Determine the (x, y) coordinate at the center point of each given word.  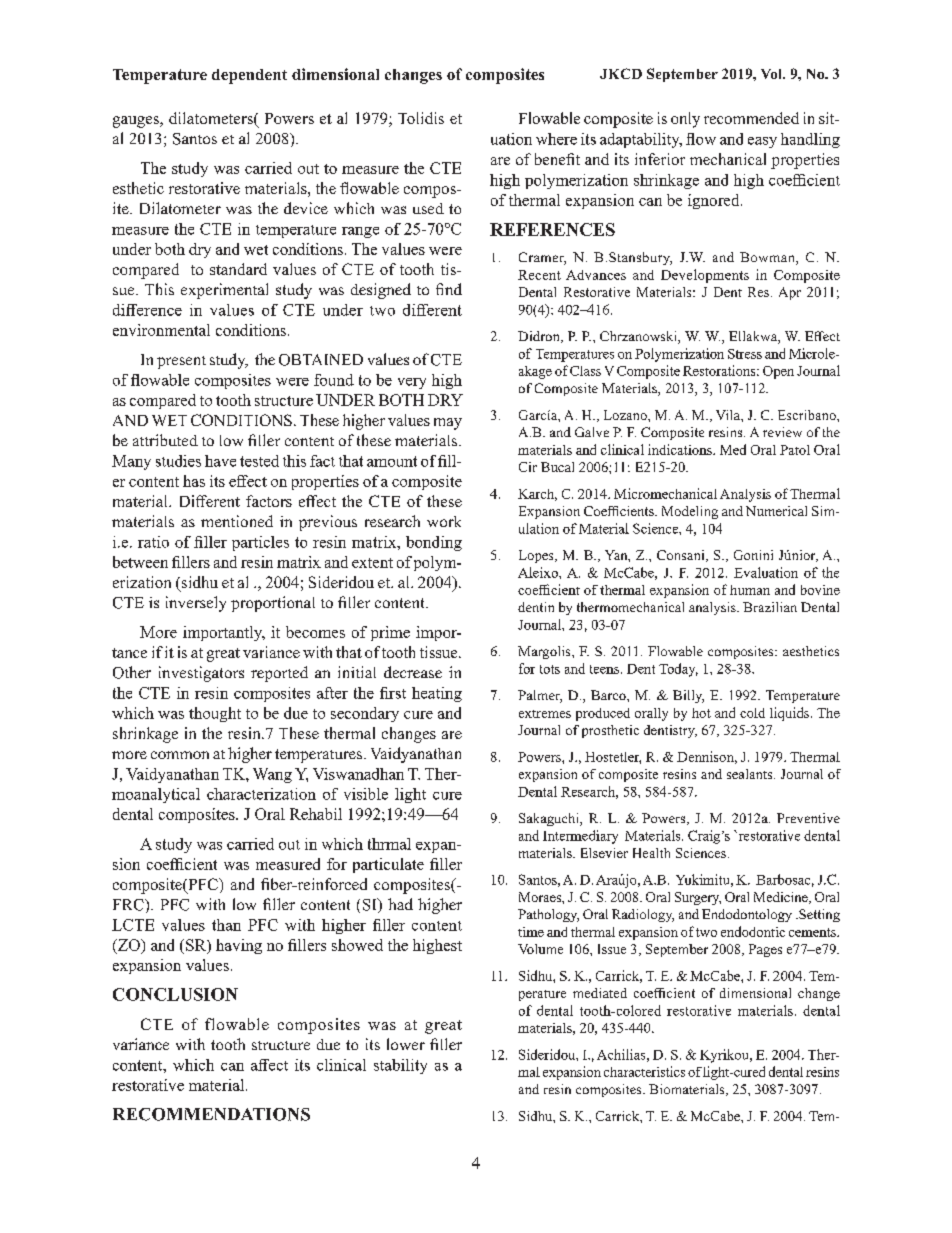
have (220, 461)
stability (400, 1066)
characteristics (644, 1071)
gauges (137, 122)
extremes (545, 714)
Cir (528, 467)
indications (681, 449)
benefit (557, 159)
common (180, 755)
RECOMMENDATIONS (211, 1114)
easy (762, 142)
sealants (751, 774)
